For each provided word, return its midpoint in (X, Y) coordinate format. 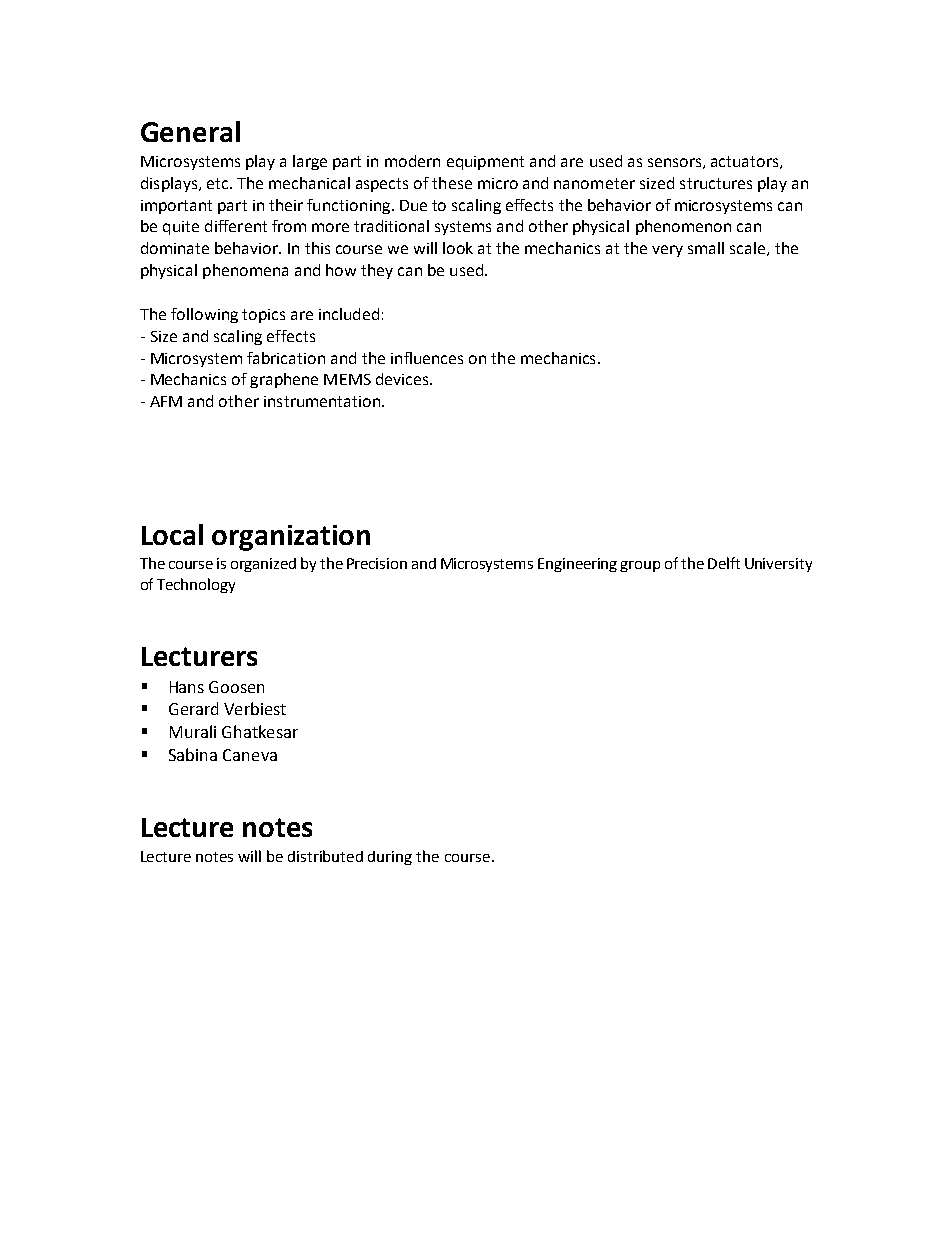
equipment (485, 163)
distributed (325, 856)
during (390, 858)
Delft (724, 563)
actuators (746, 162)
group (640, 566)
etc (219, 183)
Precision (377, 563)
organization (291, 538)
